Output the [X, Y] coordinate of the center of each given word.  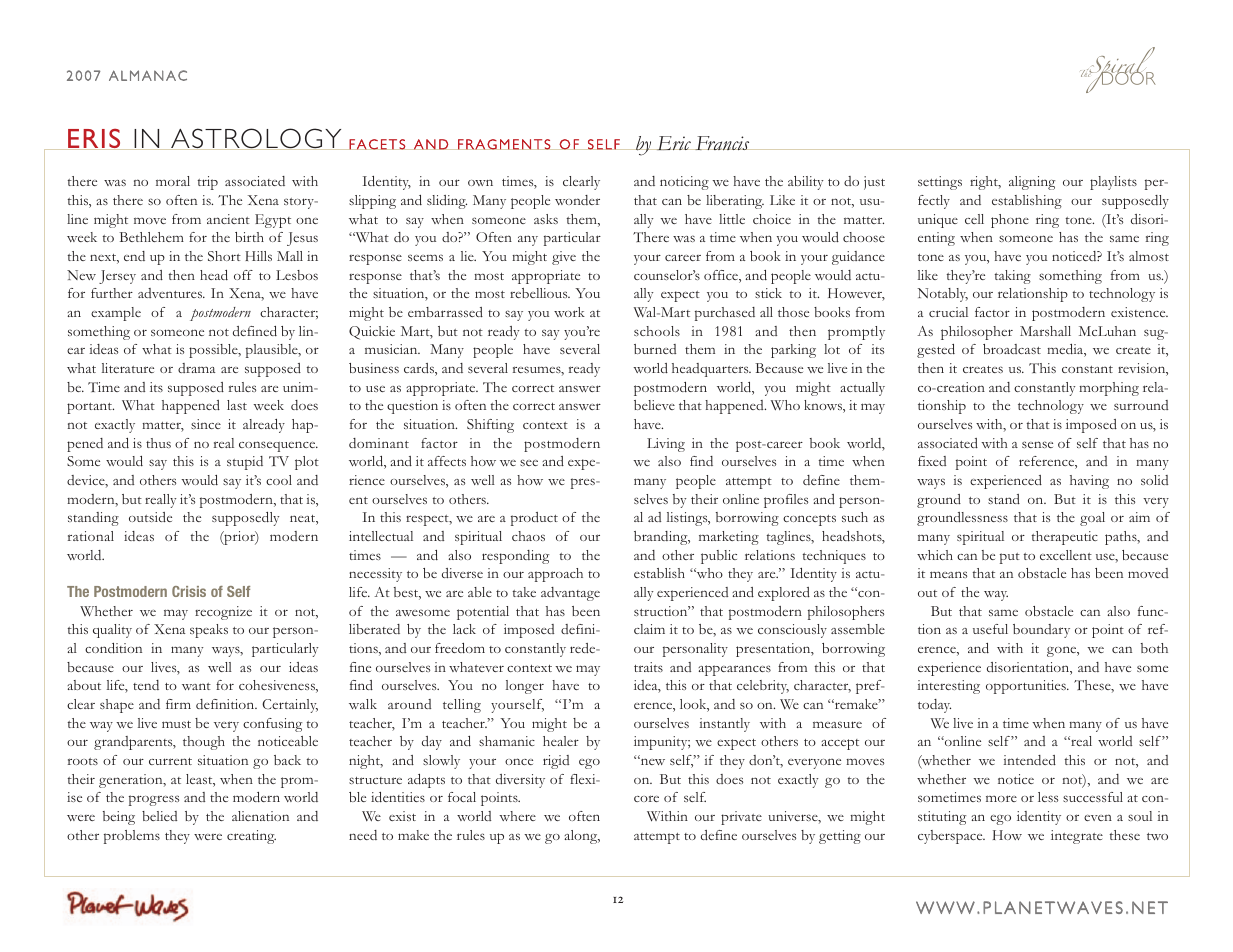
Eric [673, 143]
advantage [570, 594]
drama [196, 368]
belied [159, 816]
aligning [1032, 183]
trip [207, 183]
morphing [1109, 389]
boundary [1041, 631]
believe [654, 405]
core [646, 798]
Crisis [189, 591]
